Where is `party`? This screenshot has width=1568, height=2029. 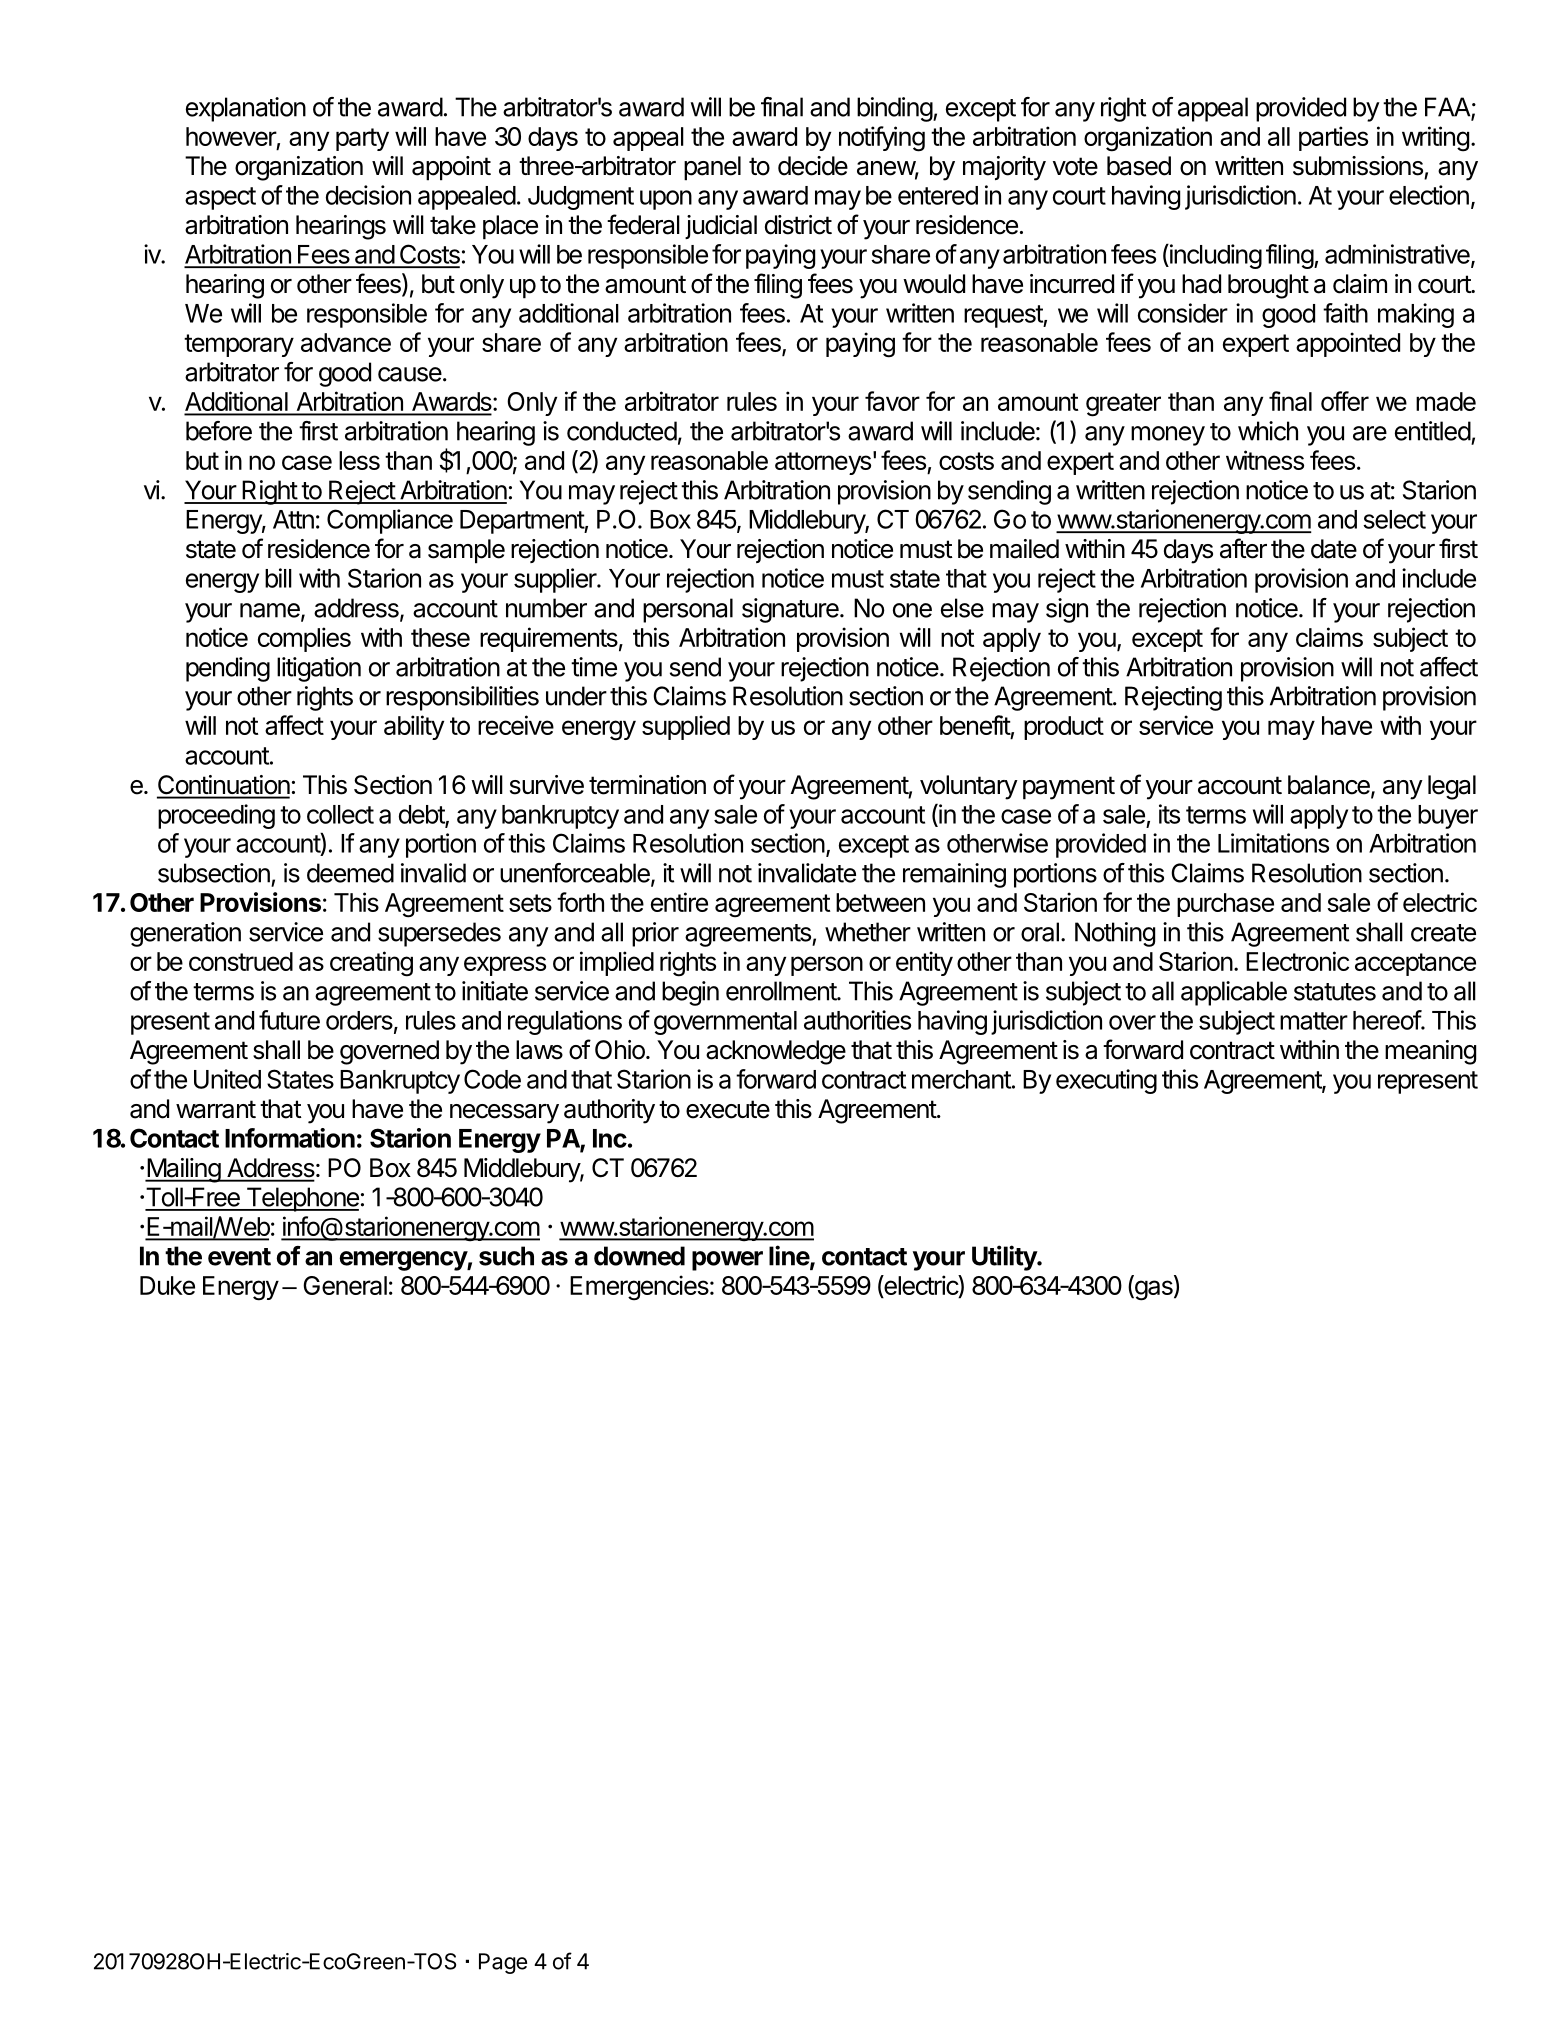 party is located at coordinates (362, 139).
